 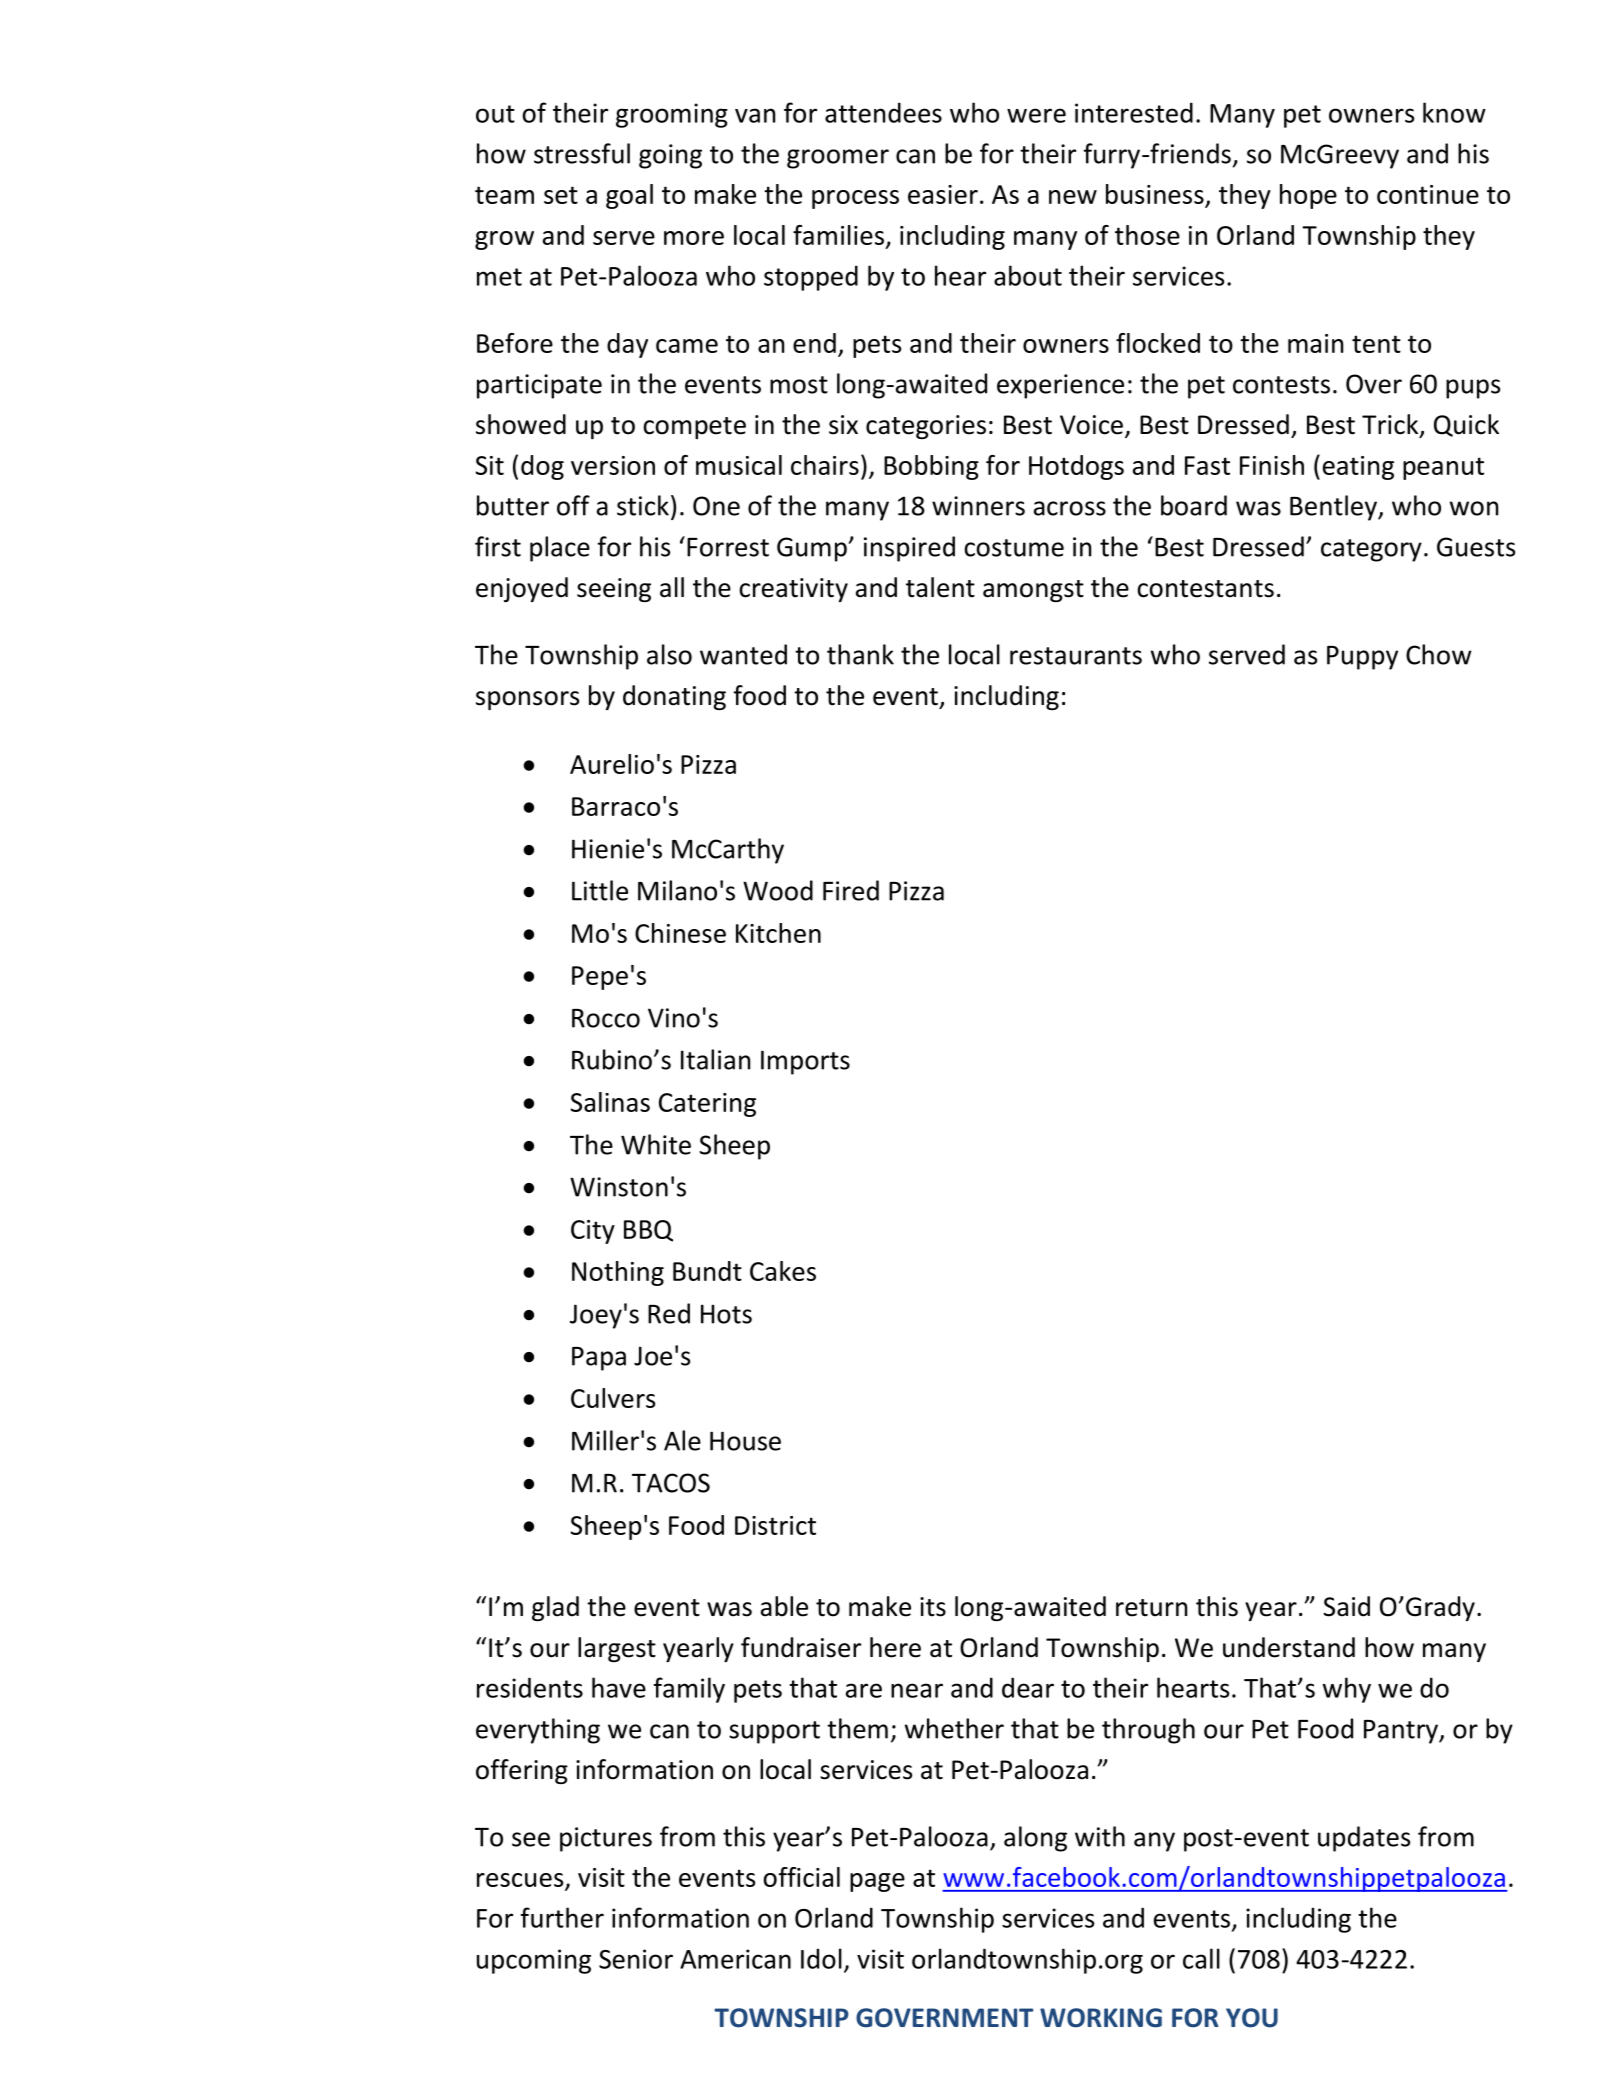 I want to click on City, so click(x=593, y=1232).
